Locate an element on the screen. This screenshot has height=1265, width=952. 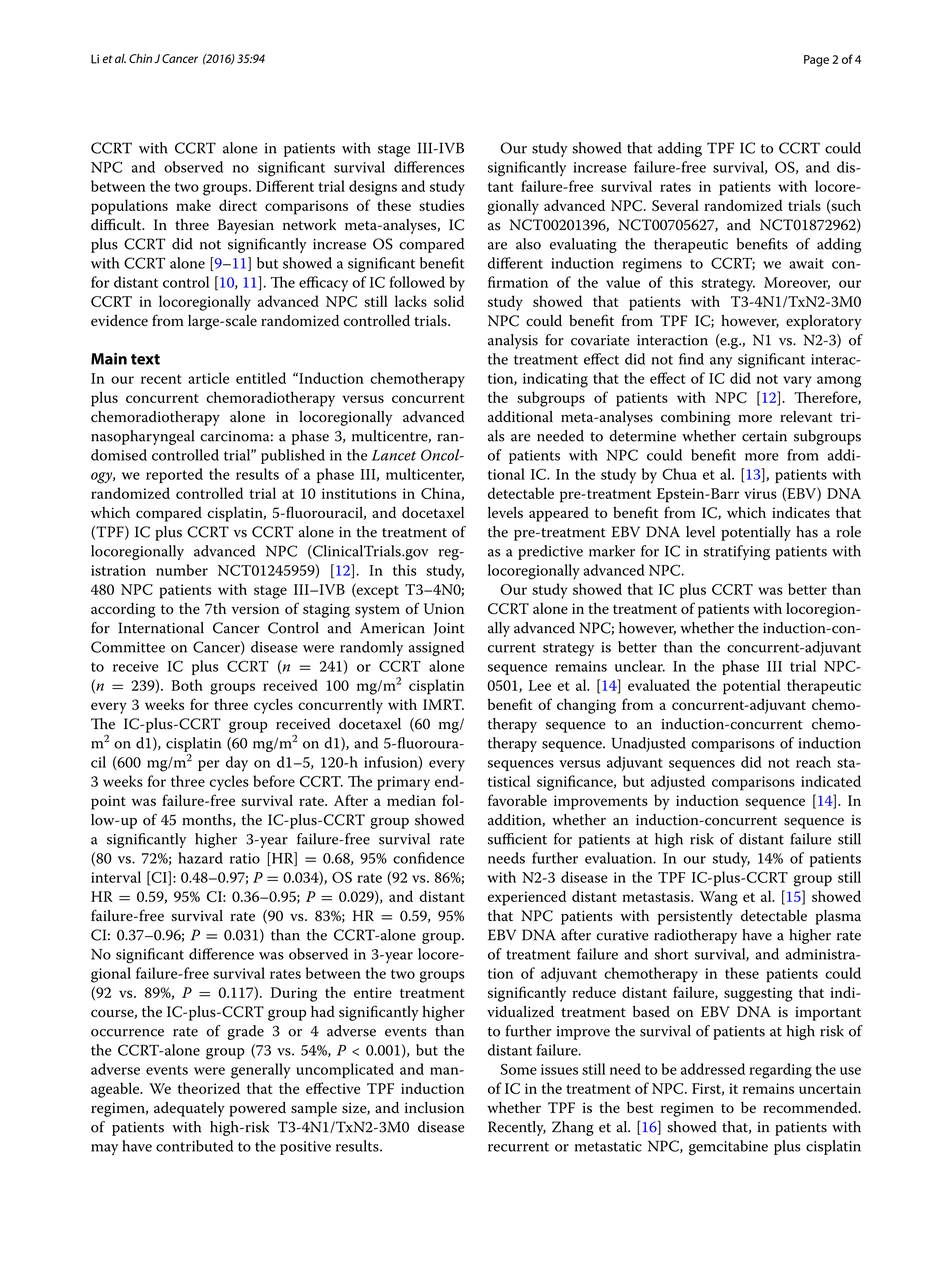
analysis is located at coordinates (513, 341).
